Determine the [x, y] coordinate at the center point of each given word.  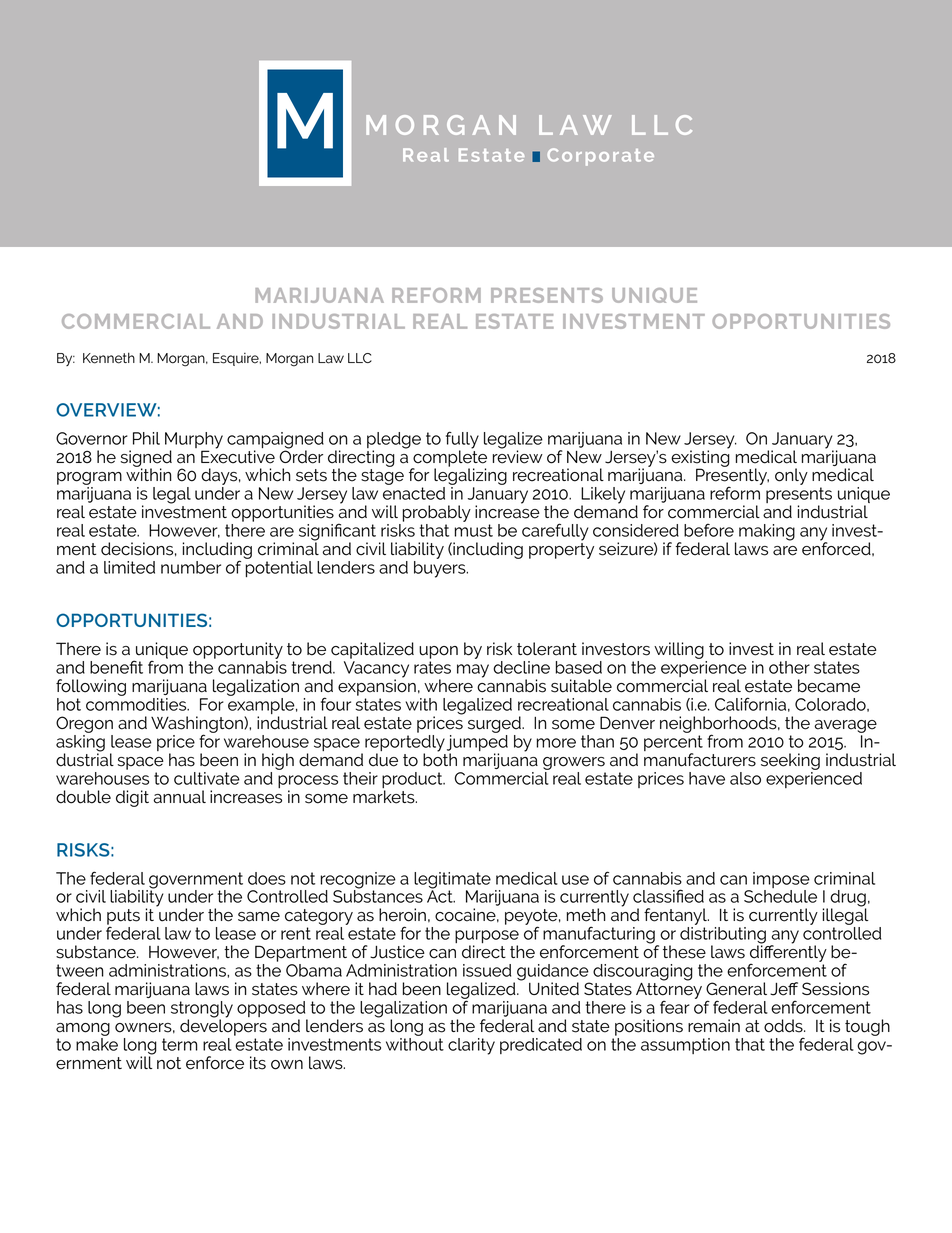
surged [495, 724]
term [180, 1044]
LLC [360, 358]
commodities [137, 703]
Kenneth [109, 358]
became [829, 686]
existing [700, 458]
